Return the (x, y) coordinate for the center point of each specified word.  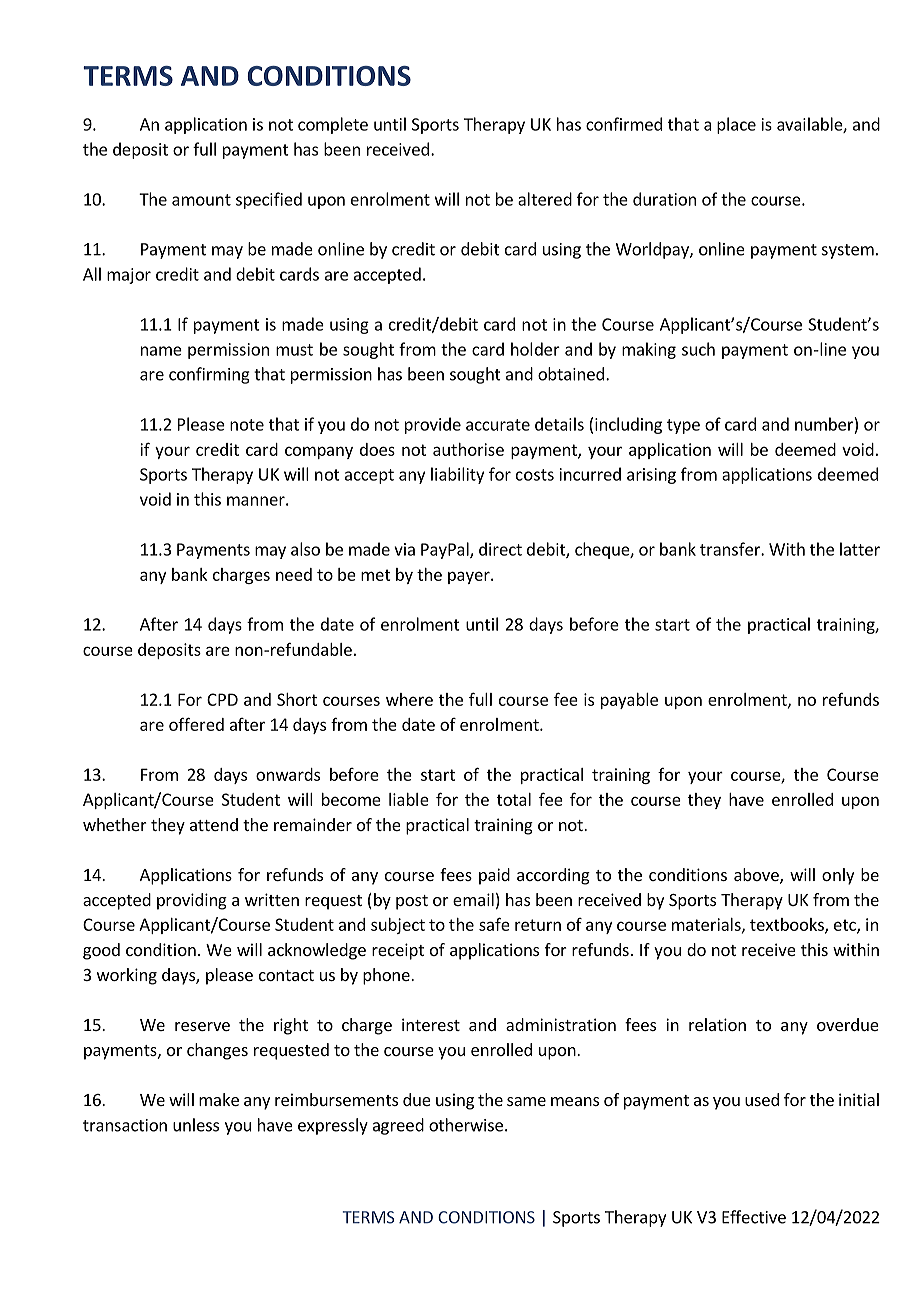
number (824, 424)
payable (629, 701)
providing (192, 901)
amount (201, 200)
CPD (222, 699)
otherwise (466, 1125)
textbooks (788, 925)
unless (196, 1125)
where (409, 699)
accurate (498, 425)
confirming (209, 375)
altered (545, 199)
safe (494, 924)
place (736, 125)
